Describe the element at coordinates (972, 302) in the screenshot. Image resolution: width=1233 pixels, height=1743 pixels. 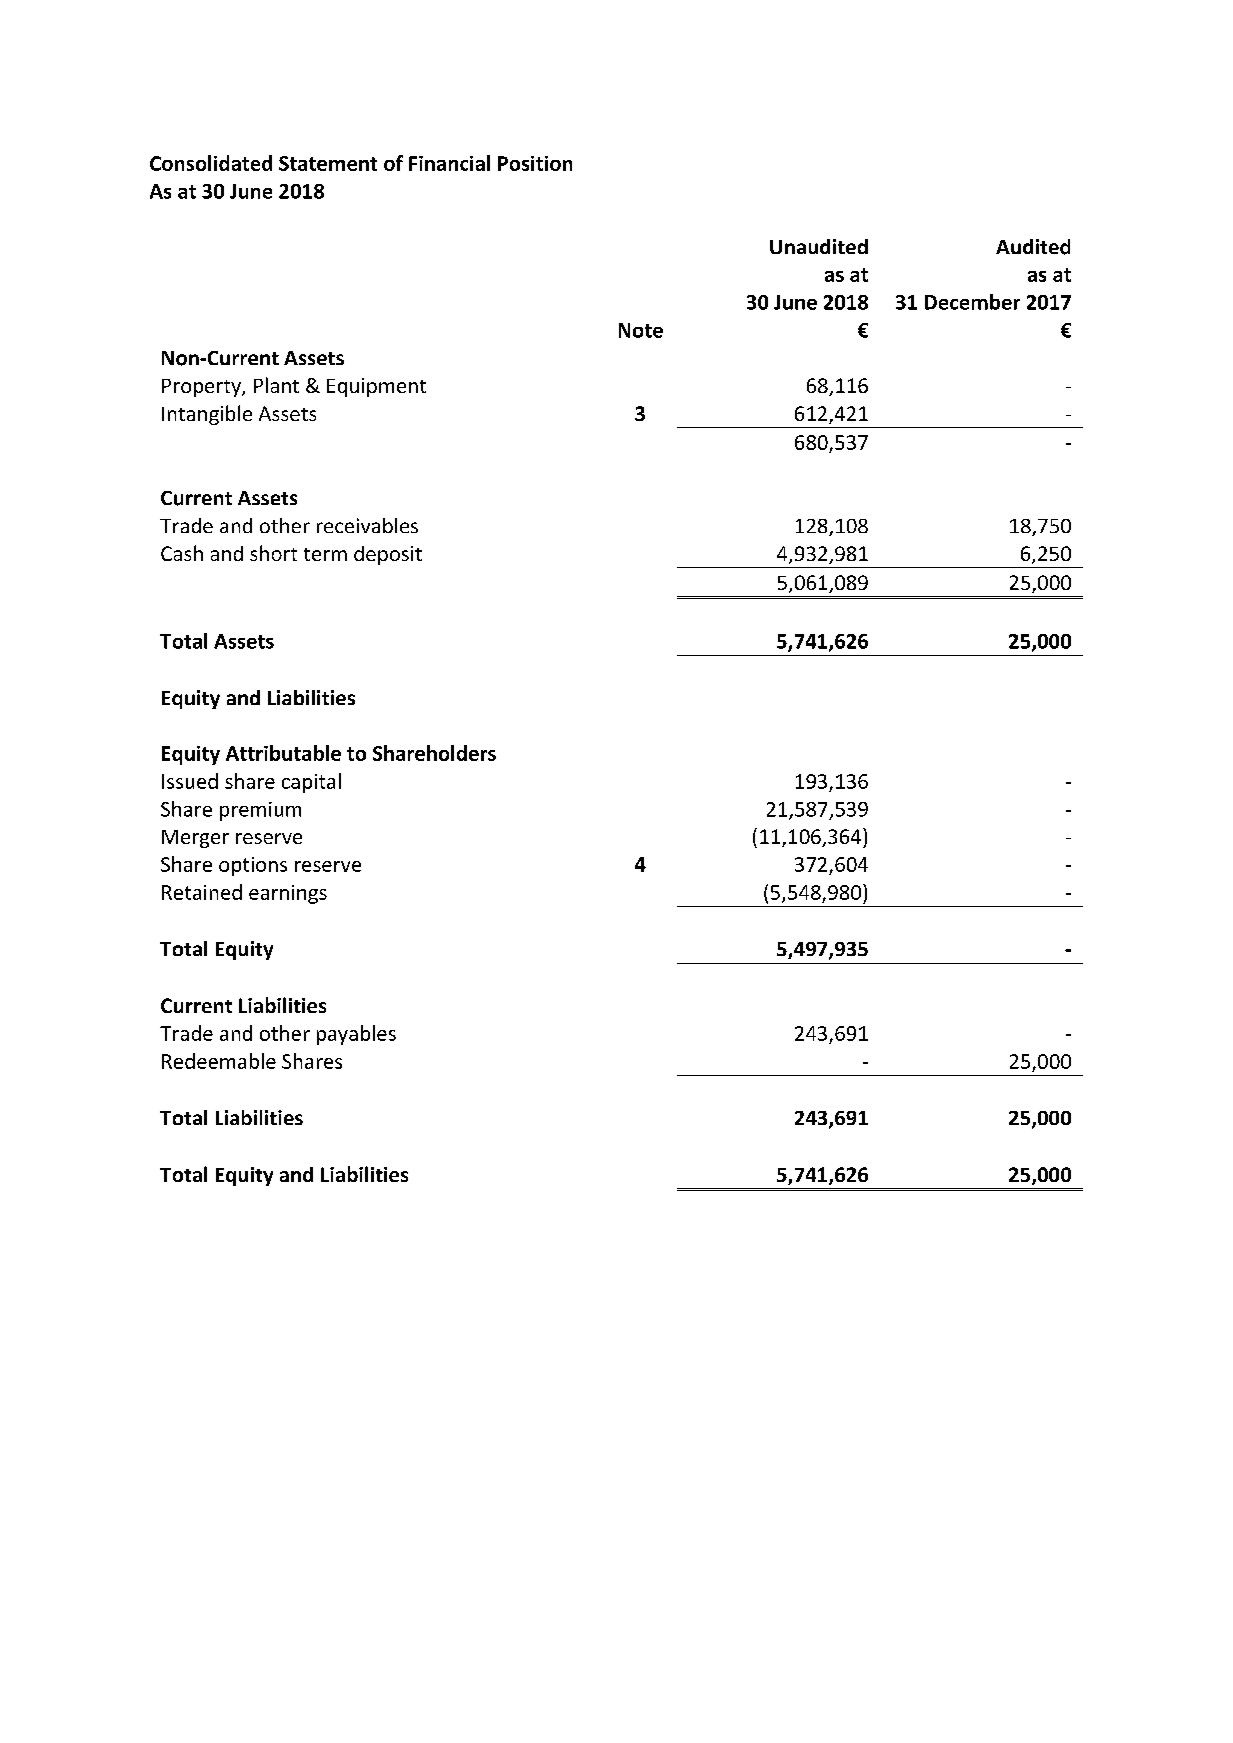
I see `December` at that location.
